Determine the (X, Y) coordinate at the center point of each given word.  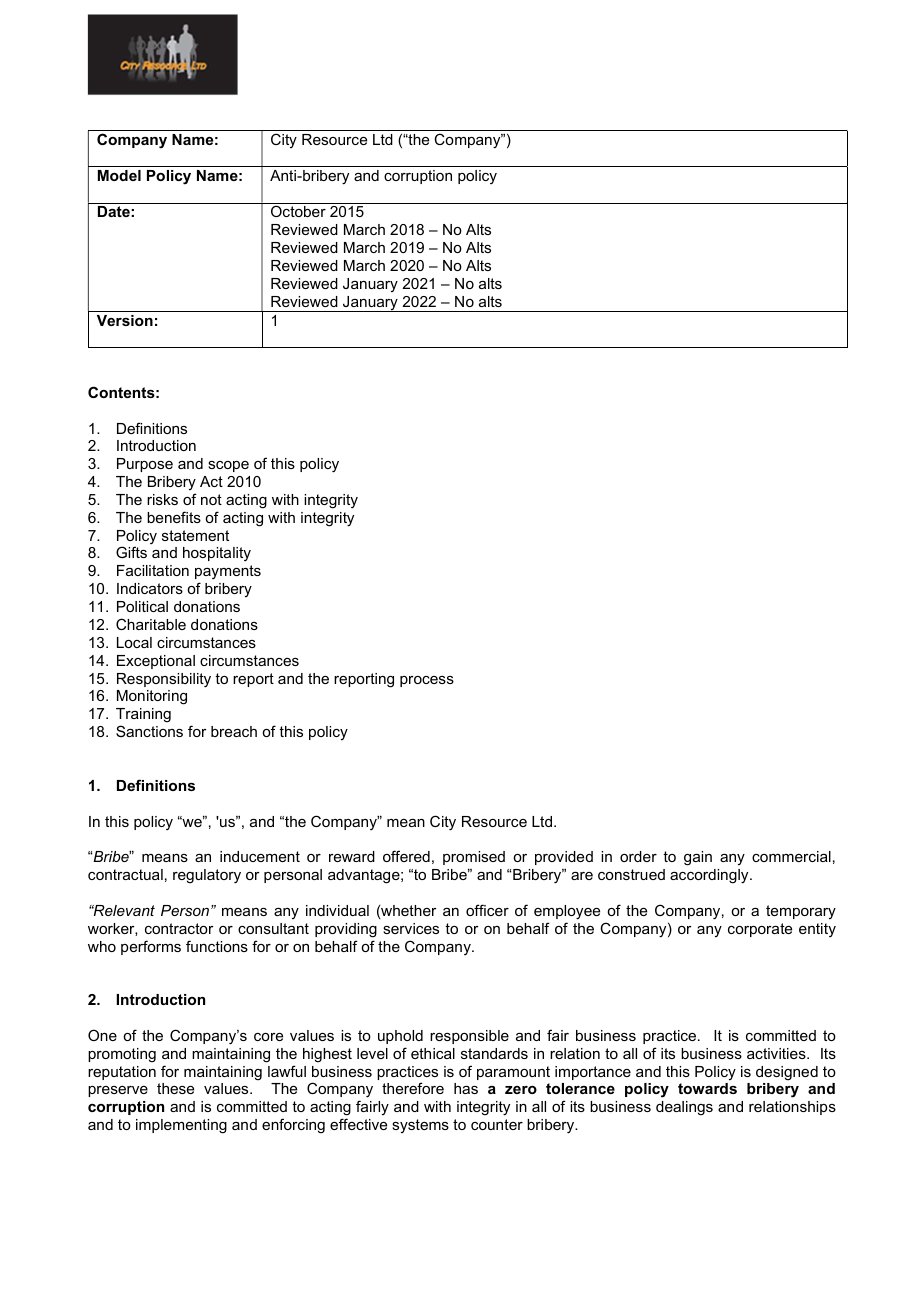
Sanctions (149, 731)
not (211, 499)
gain (698, 858)
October (298, 211)
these (175, 1088)
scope (228, 466)
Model (119, 175)
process (427, 681)
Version (125, 320)
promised (474, 858)
